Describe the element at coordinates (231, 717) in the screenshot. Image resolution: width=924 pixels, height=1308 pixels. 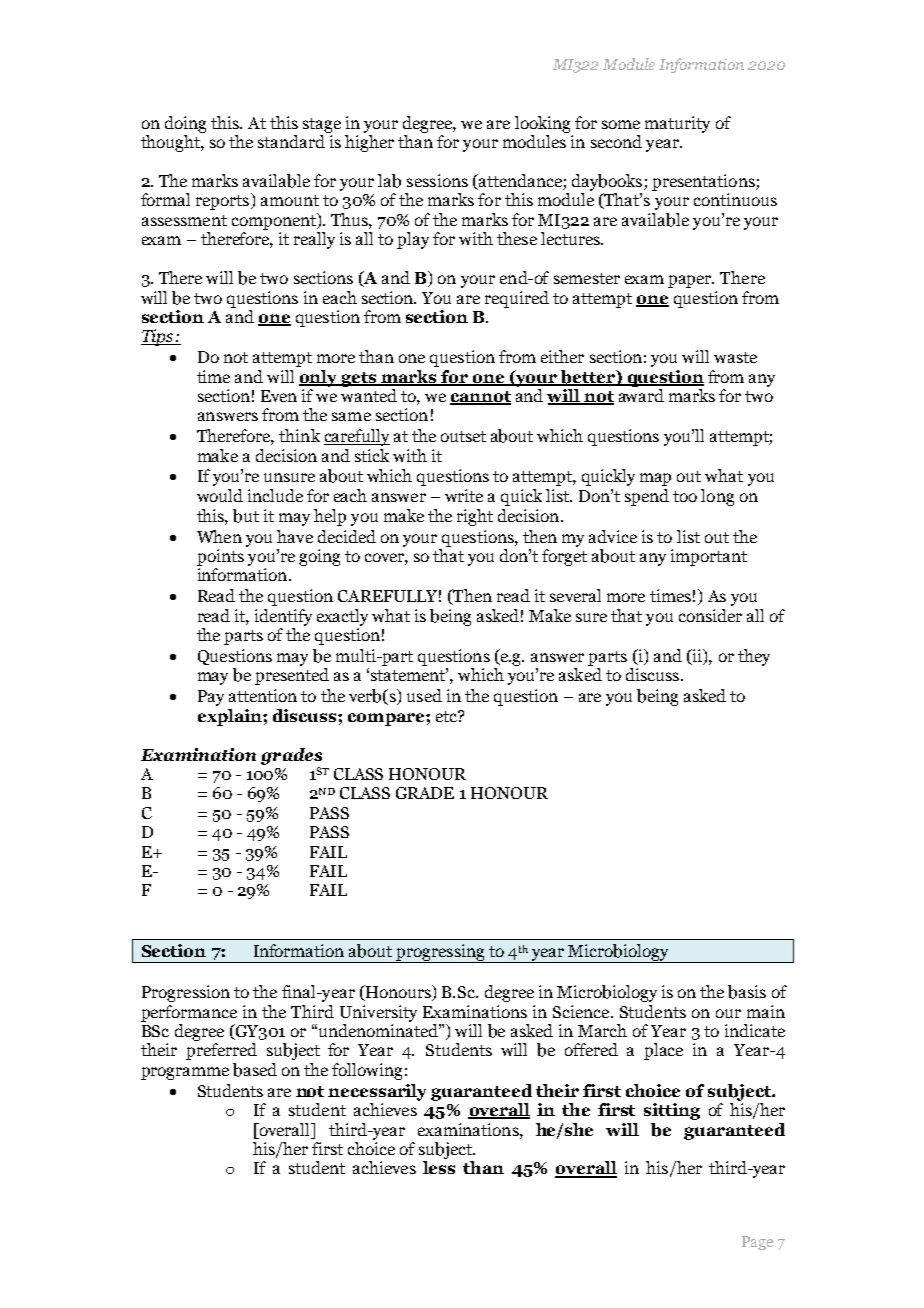
I see `explain` at that location.
